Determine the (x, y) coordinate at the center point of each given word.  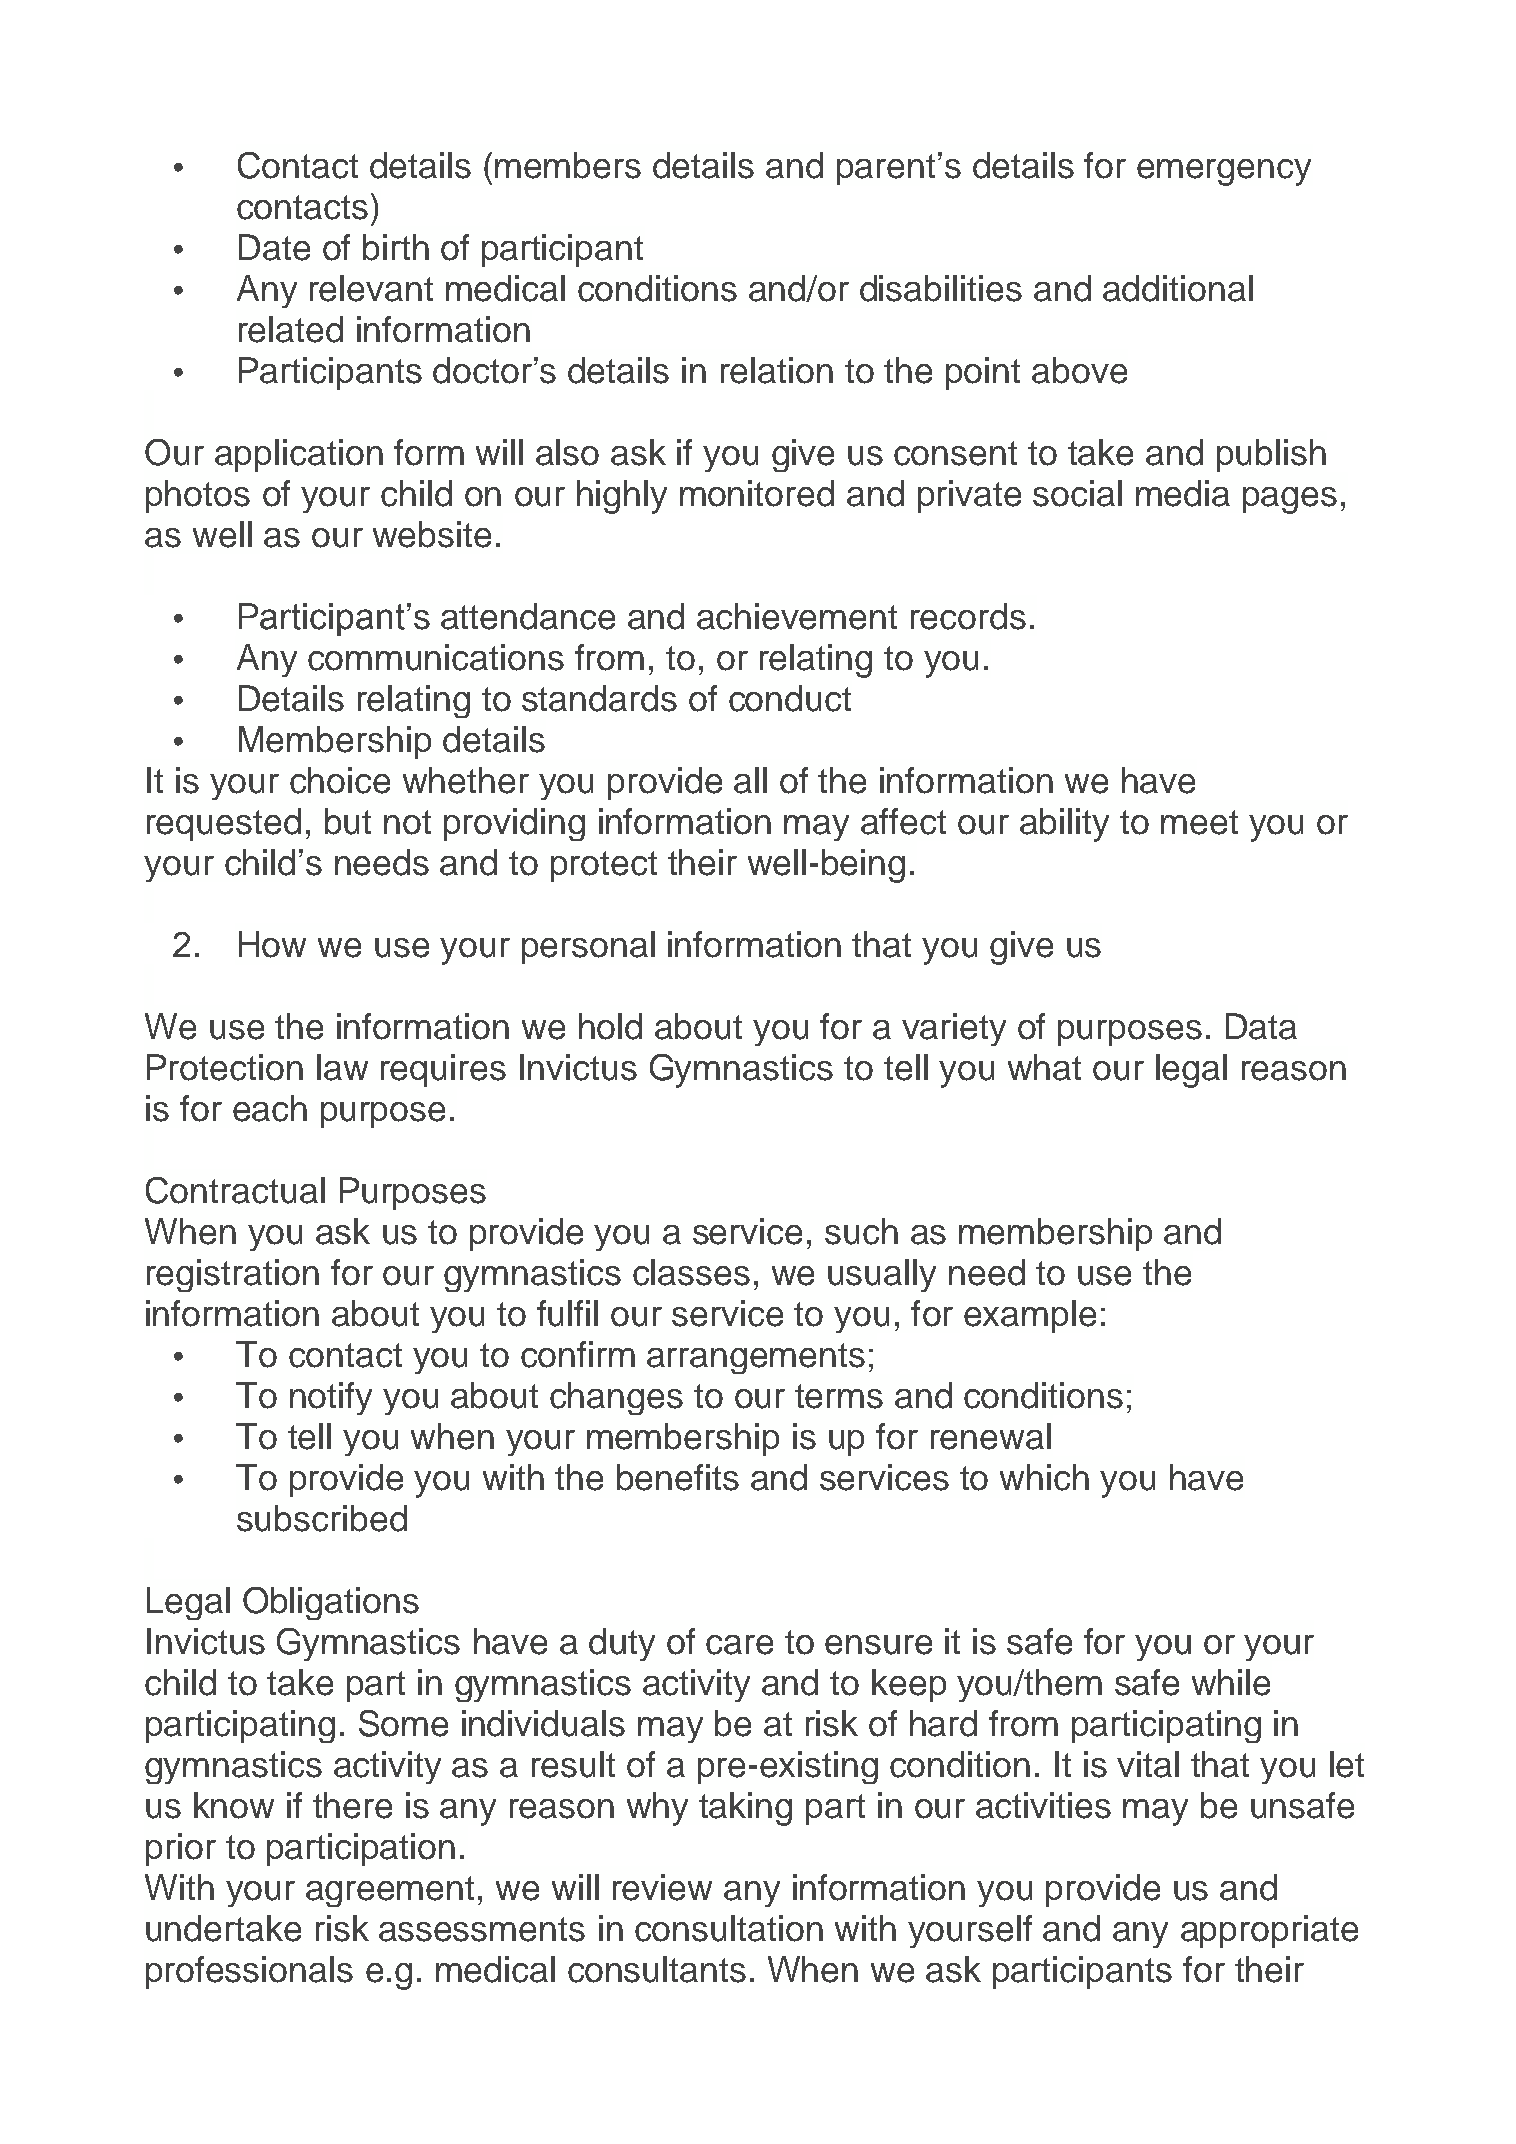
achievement (797, 616)
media (1183, 493)
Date (274, 247)
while (1231, 1682)
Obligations (331, 1603)
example (1030, 1316)
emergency (1224, 172)
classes (691, 1272)
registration (233, 1275)
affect (903, 821)
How (272, 944)
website (432, 534)
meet (1199, 822)
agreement (390, 1891)
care (739, 1645)
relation (777, 370)
